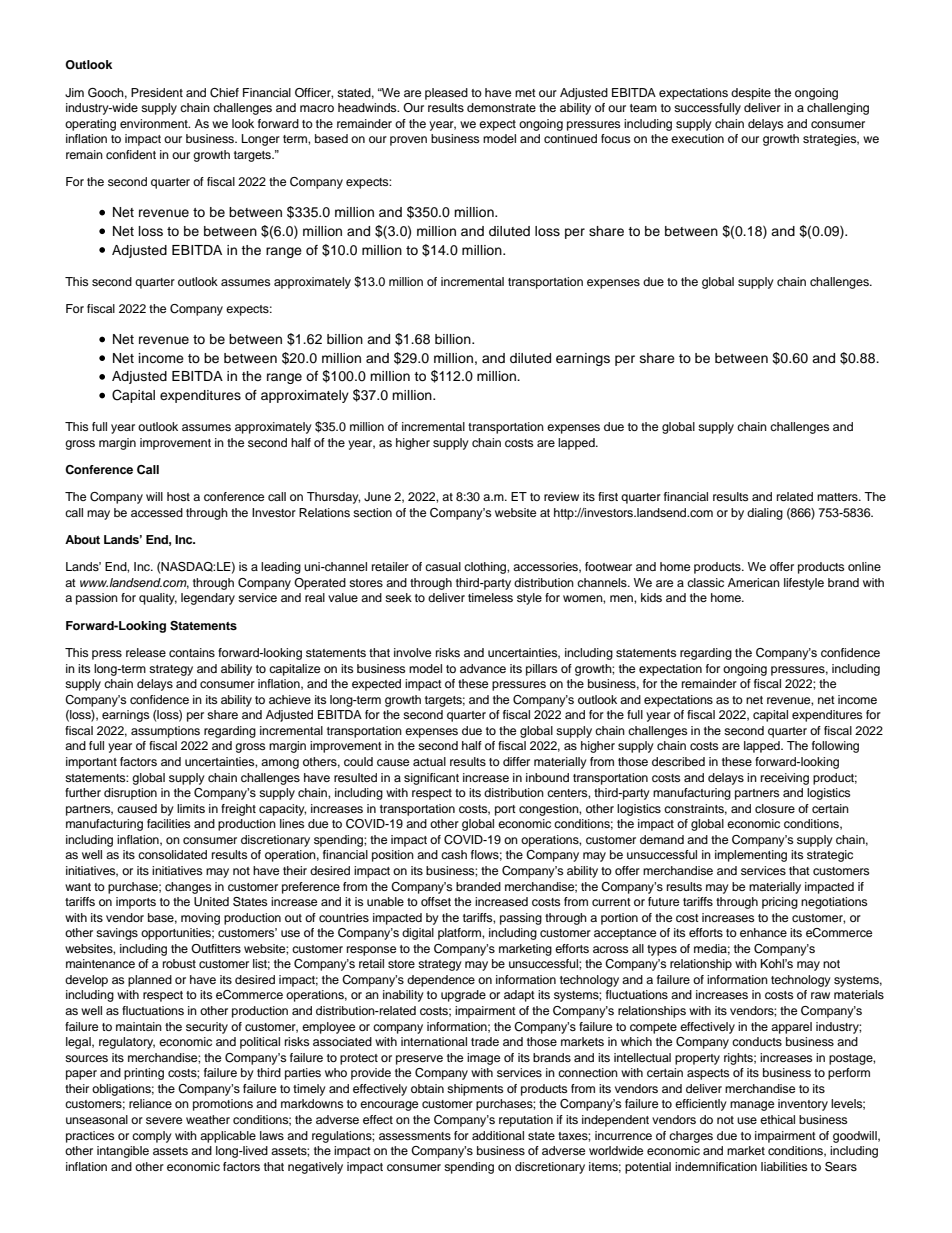  I want to click on despite, so click(751, 94).
